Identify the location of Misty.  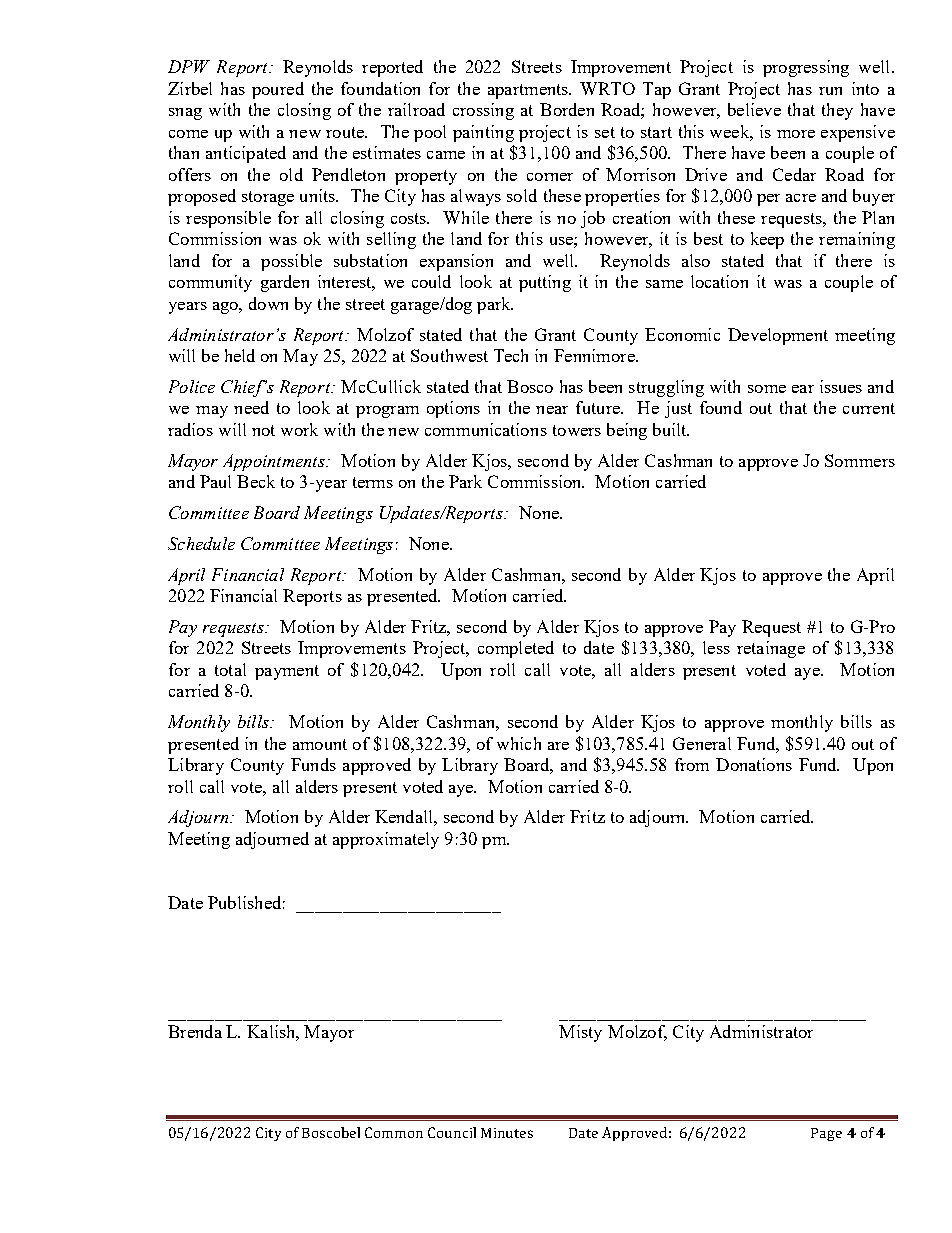
(580, 1033).
